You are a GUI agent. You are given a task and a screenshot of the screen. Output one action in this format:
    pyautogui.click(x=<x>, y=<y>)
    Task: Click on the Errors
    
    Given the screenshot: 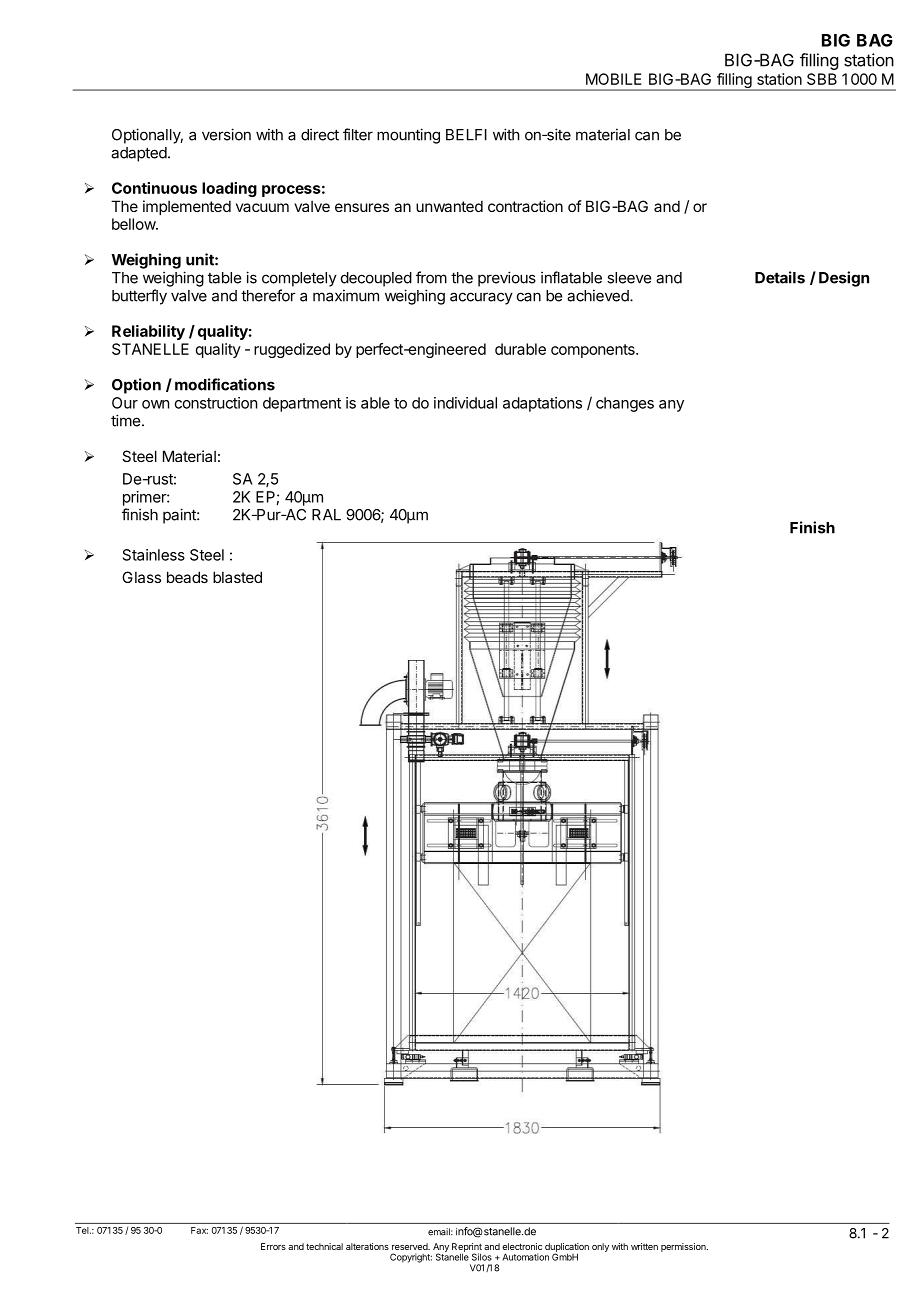 What is the action you would take?
    pyautogui.click(x=273, y=1246)
